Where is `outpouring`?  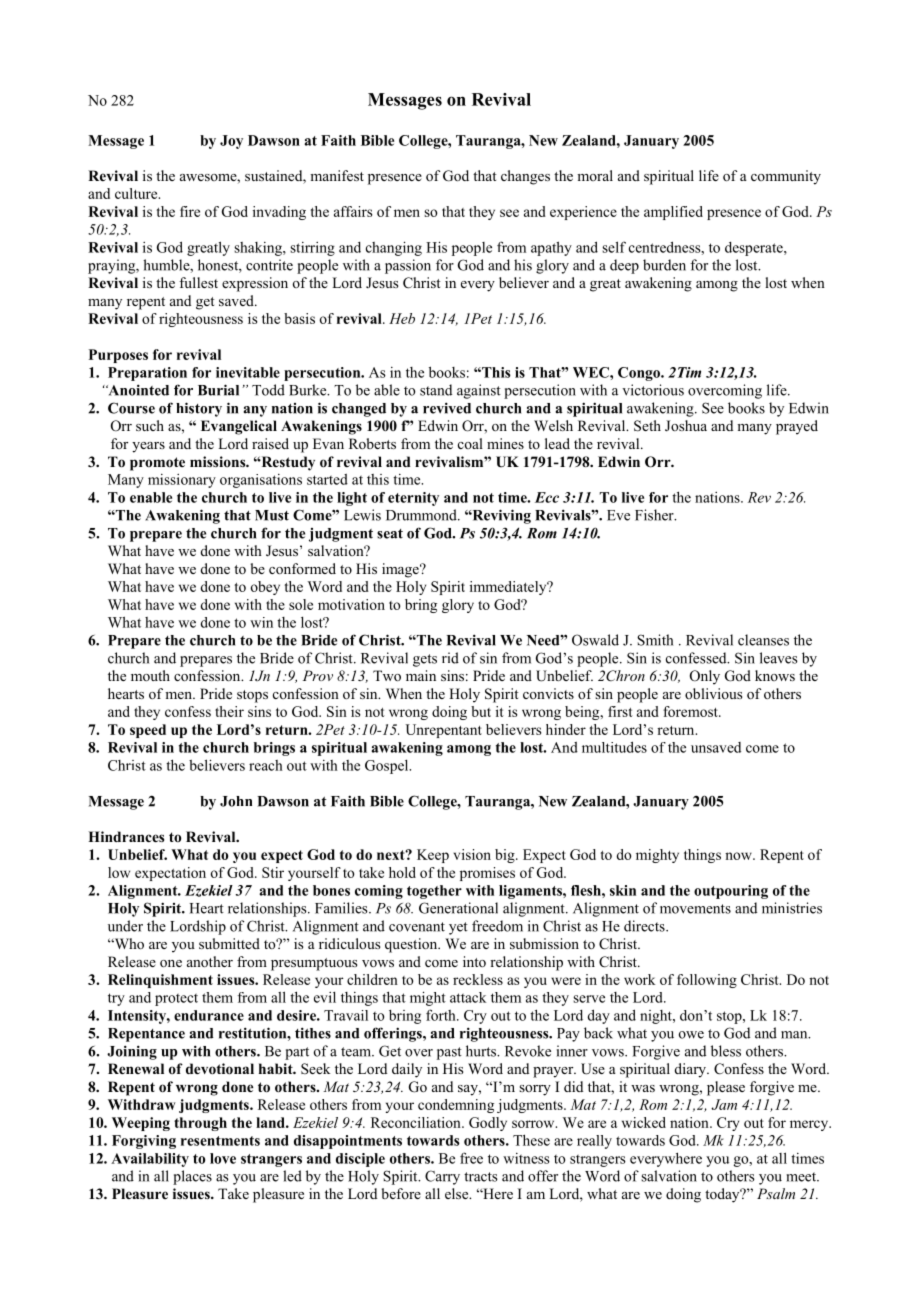 outpouring is located at coordinates (731, 892).
